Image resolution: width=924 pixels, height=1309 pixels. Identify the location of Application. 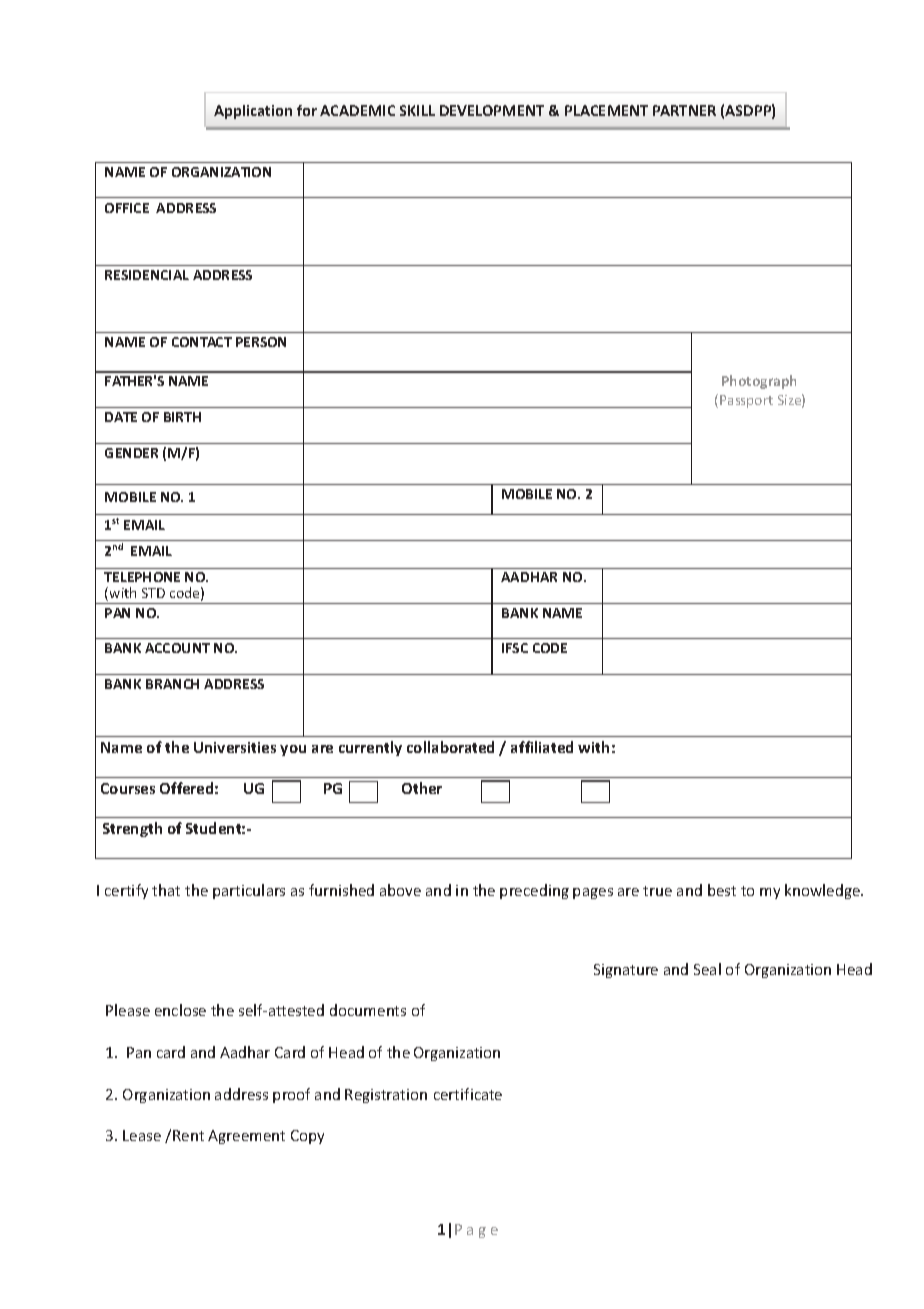
(253, 112).
